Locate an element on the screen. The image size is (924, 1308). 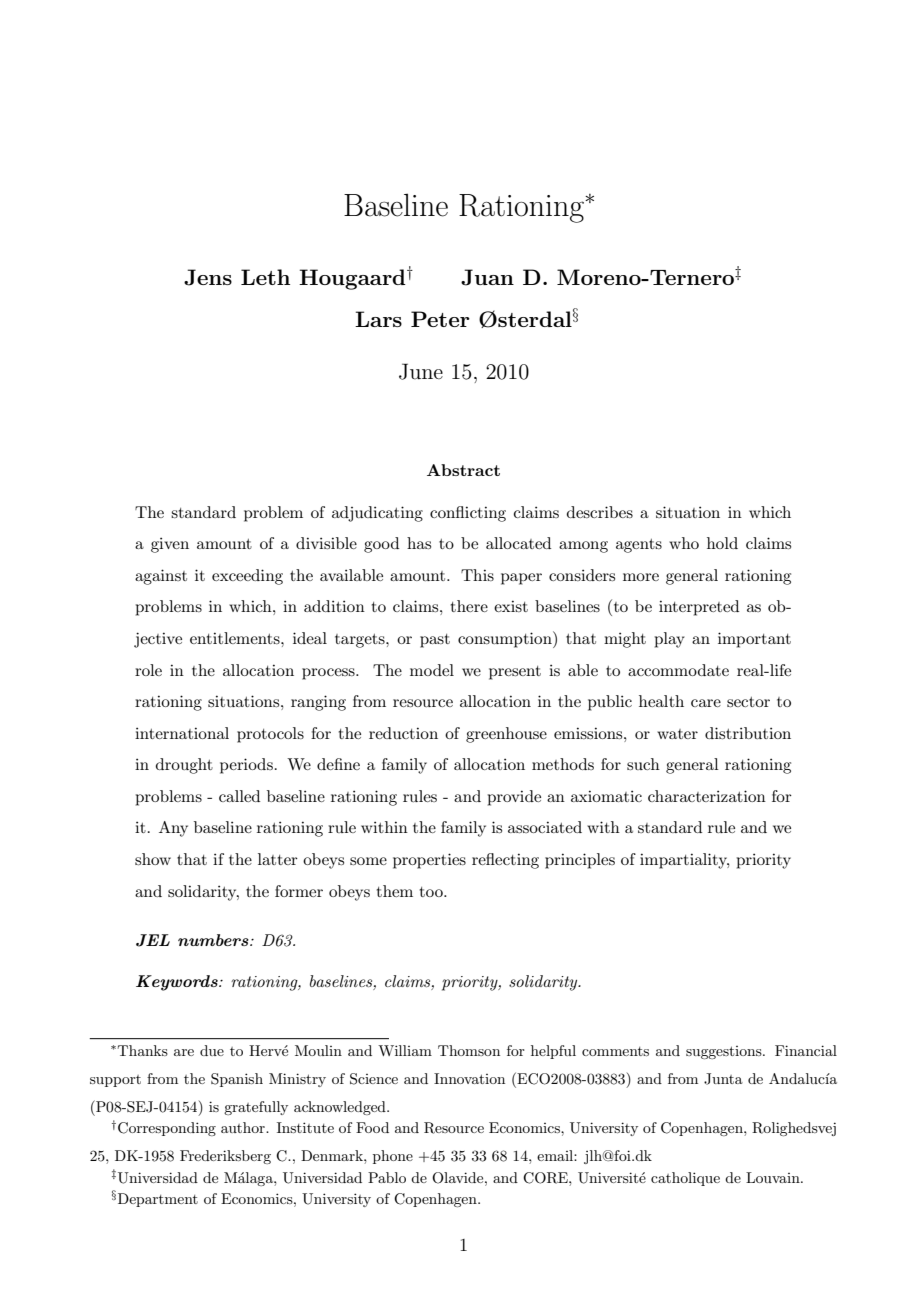
international is located at coordinates (182, 733).
